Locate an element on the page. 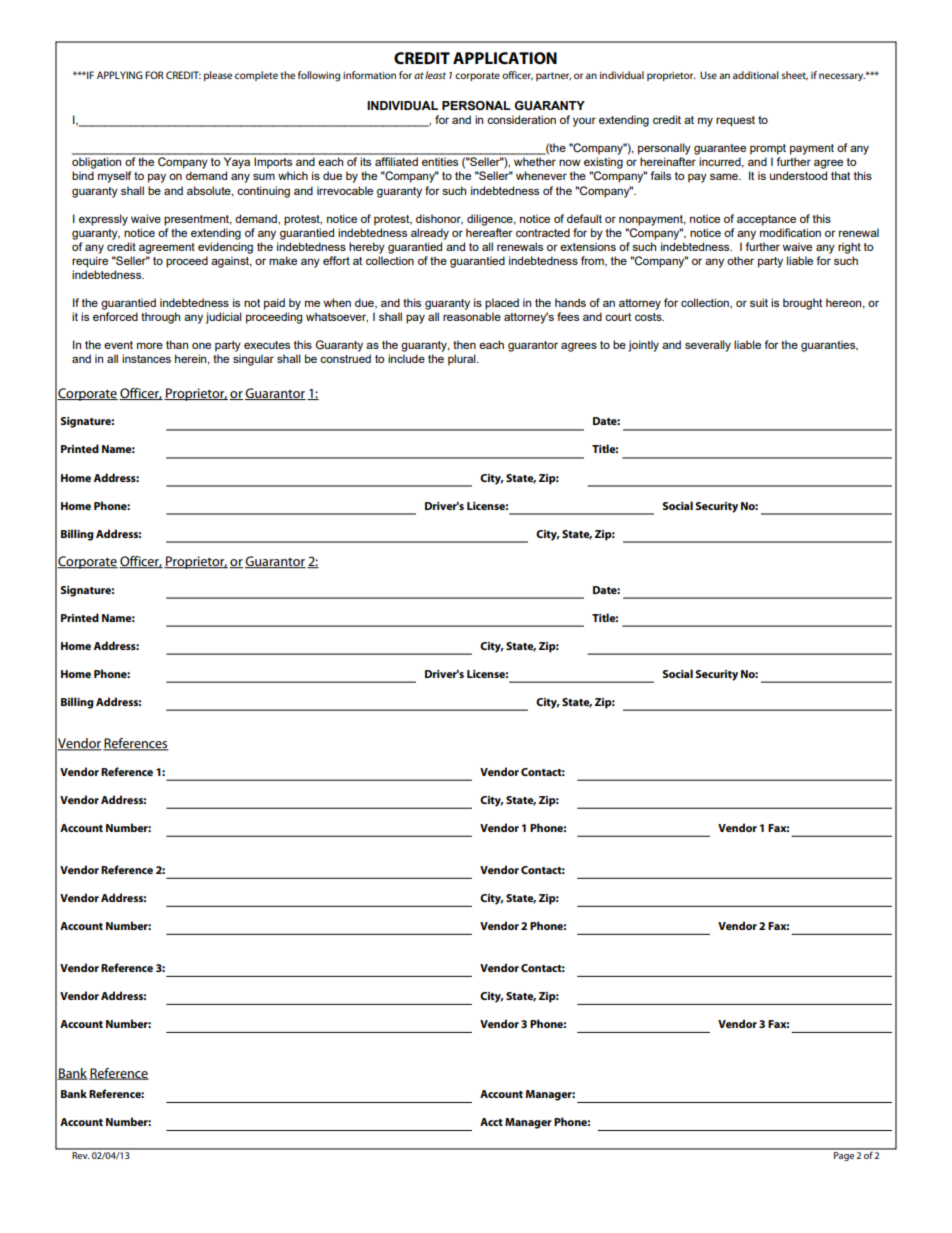 The width and height of the page is (952, 1233). include is located at coordinates (406, 358).
